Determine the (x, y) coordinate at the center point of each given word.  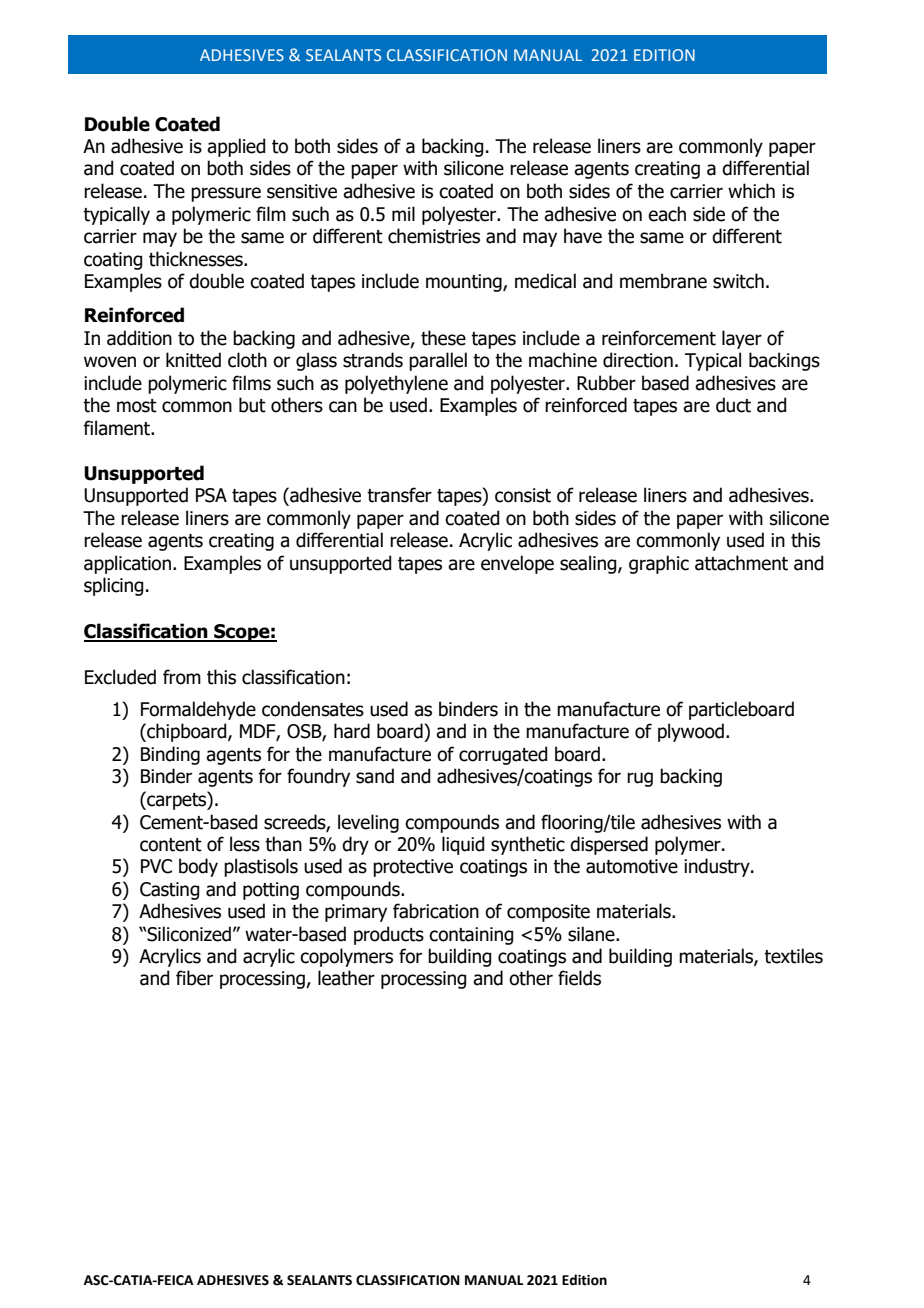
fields (579, 978)
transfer (399, 495)
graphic (659, 564)
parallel (438, 361)
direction (638, 360)
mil (403, 213)
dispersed (609, 845)
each (667, 214)
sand (375, 776)
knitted (193, 360)
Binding (170, 755)
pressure (226, 194)
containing (471, 936)
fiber (194, 978)
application (127, 564)
